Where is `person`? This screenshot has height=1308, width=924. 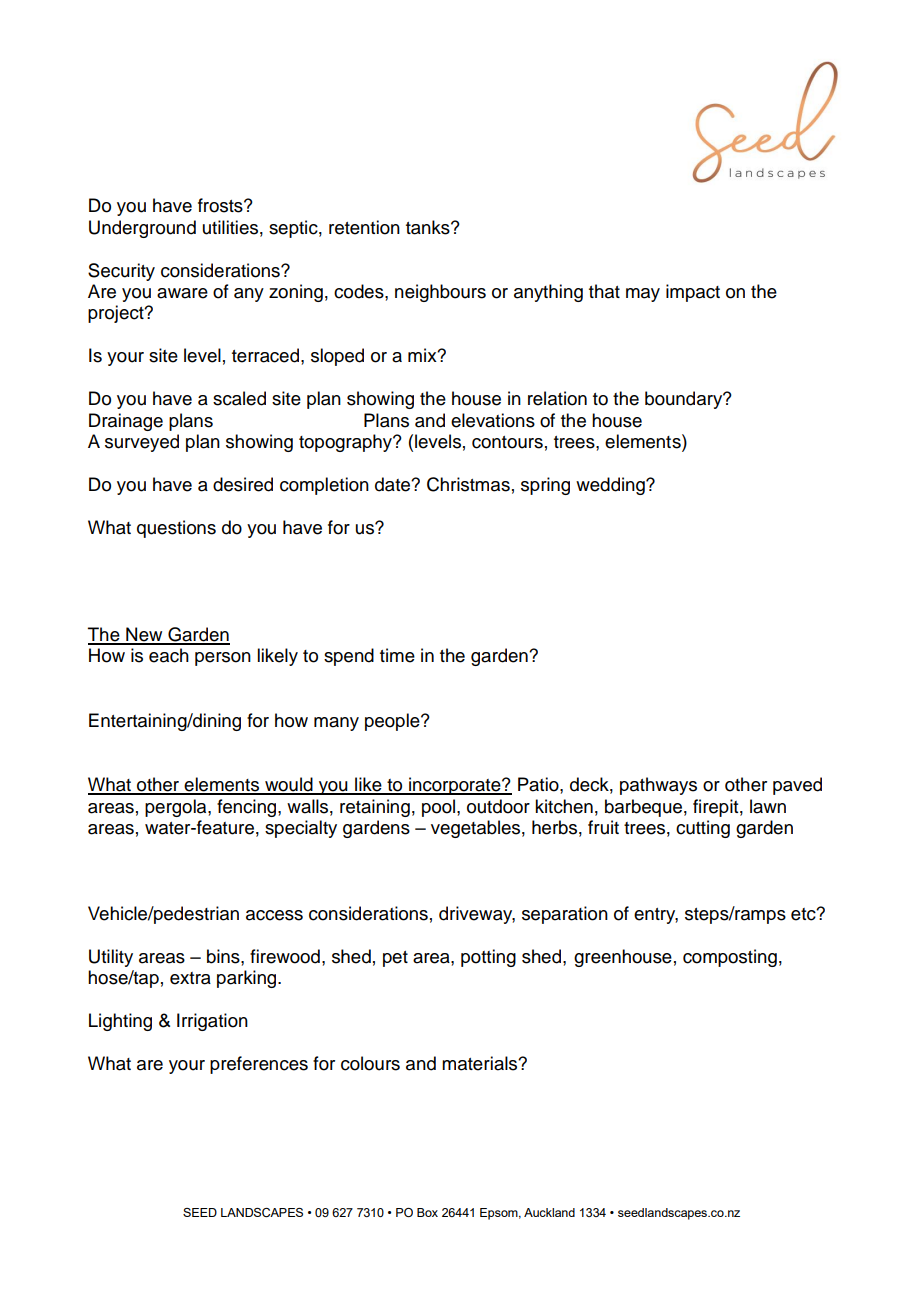 person is located at coordinates (223, 659).
